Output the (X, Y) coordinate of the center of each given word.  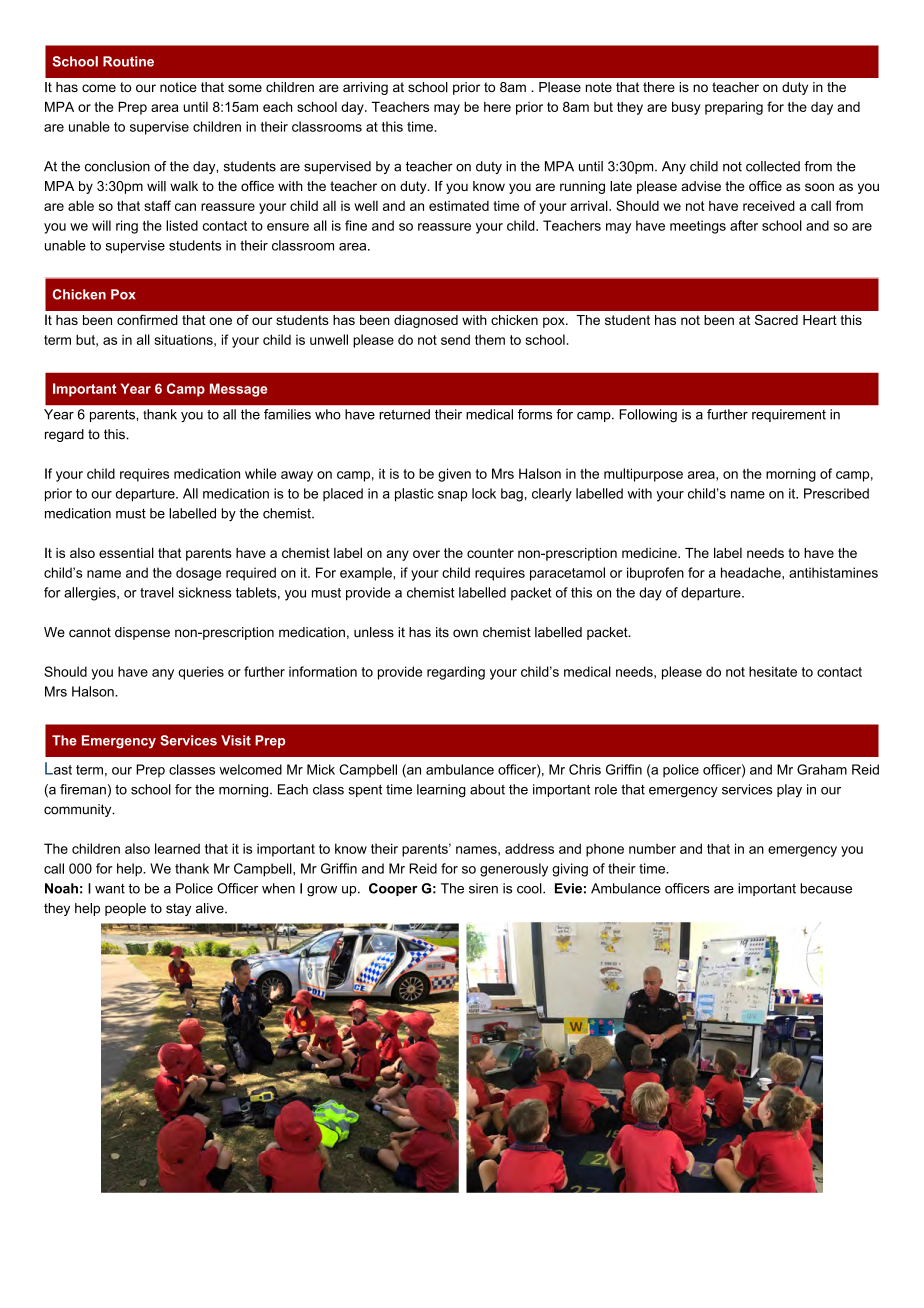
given (454, 475)
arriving (365, 88)
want (110, 889)
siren (483, 888)
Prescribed (836, 493)
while (260, 473)
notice (178, 87)
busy (686, 108)
